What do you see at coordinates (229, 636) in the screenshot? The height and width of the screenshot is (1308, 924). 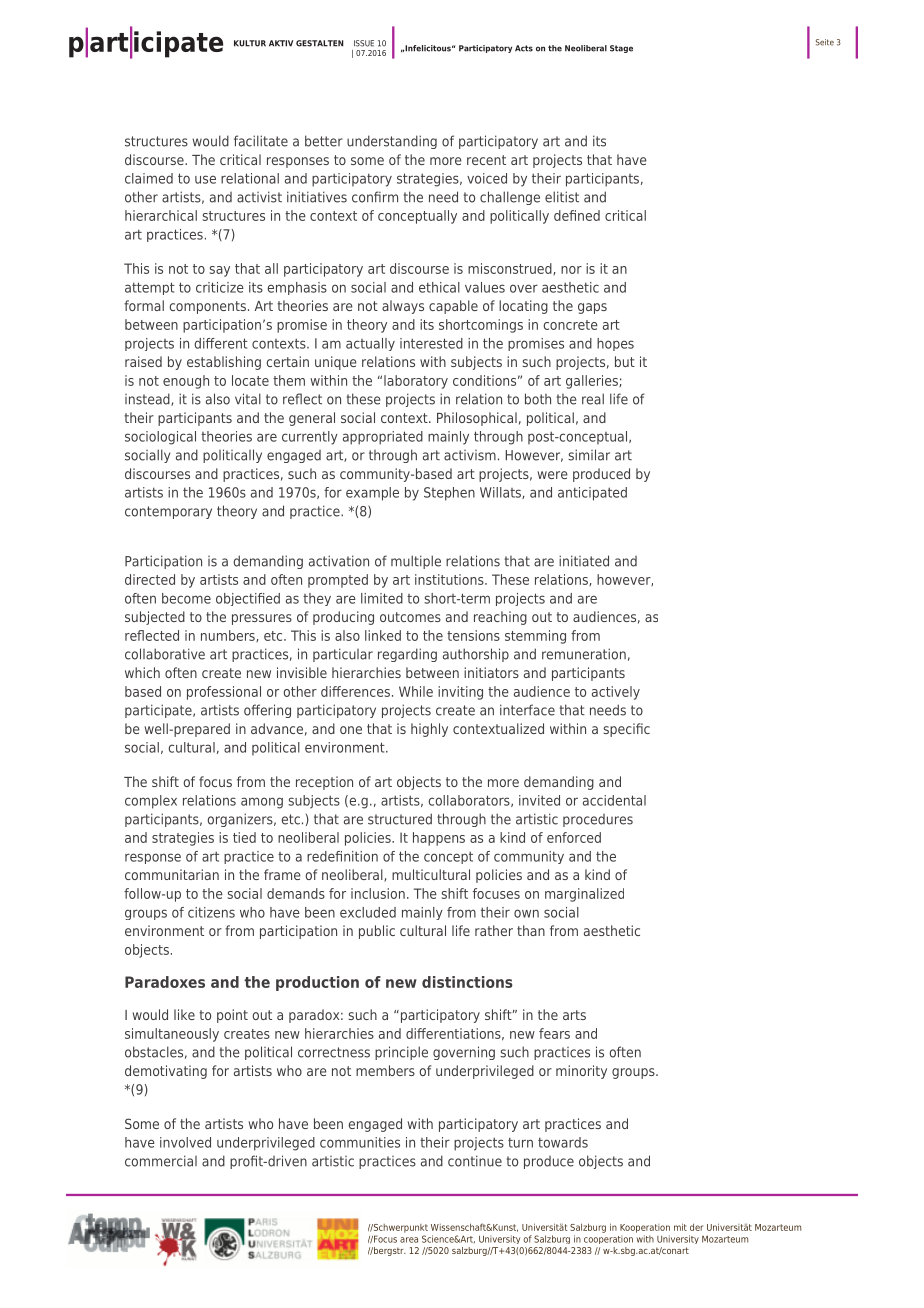 I see `numbers` at bounding box center [229, 636].
